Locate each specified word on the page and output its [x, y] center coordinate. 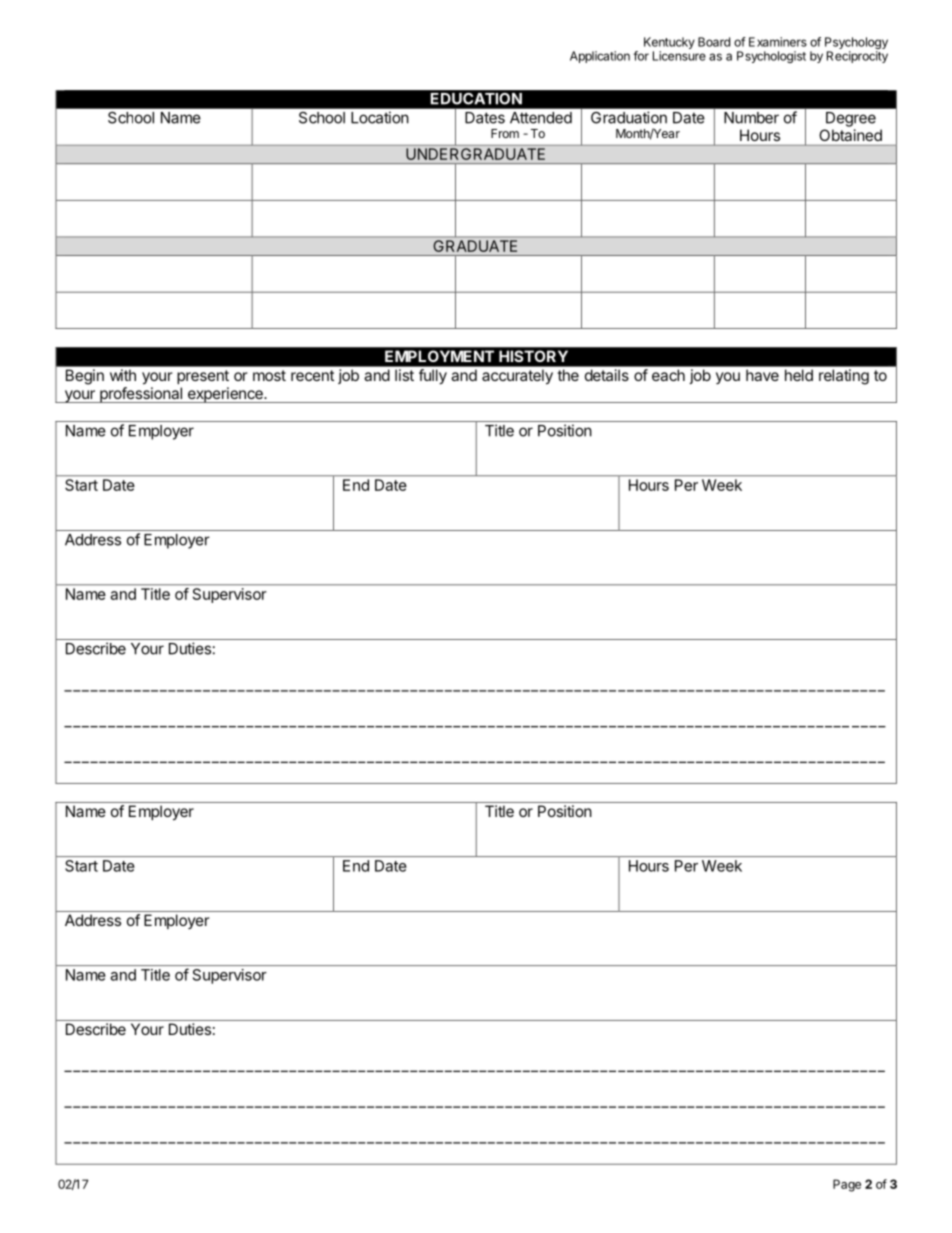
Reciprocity [857, 57]
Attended [541, 118]
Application [600, 57]
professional [141, 395]
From [505, 133]
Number [751, 118]
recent [312, 375]
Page [847, 1185]
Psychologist [771, 57]
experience [225, 395]
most [269, 375]
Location [380, 117]
